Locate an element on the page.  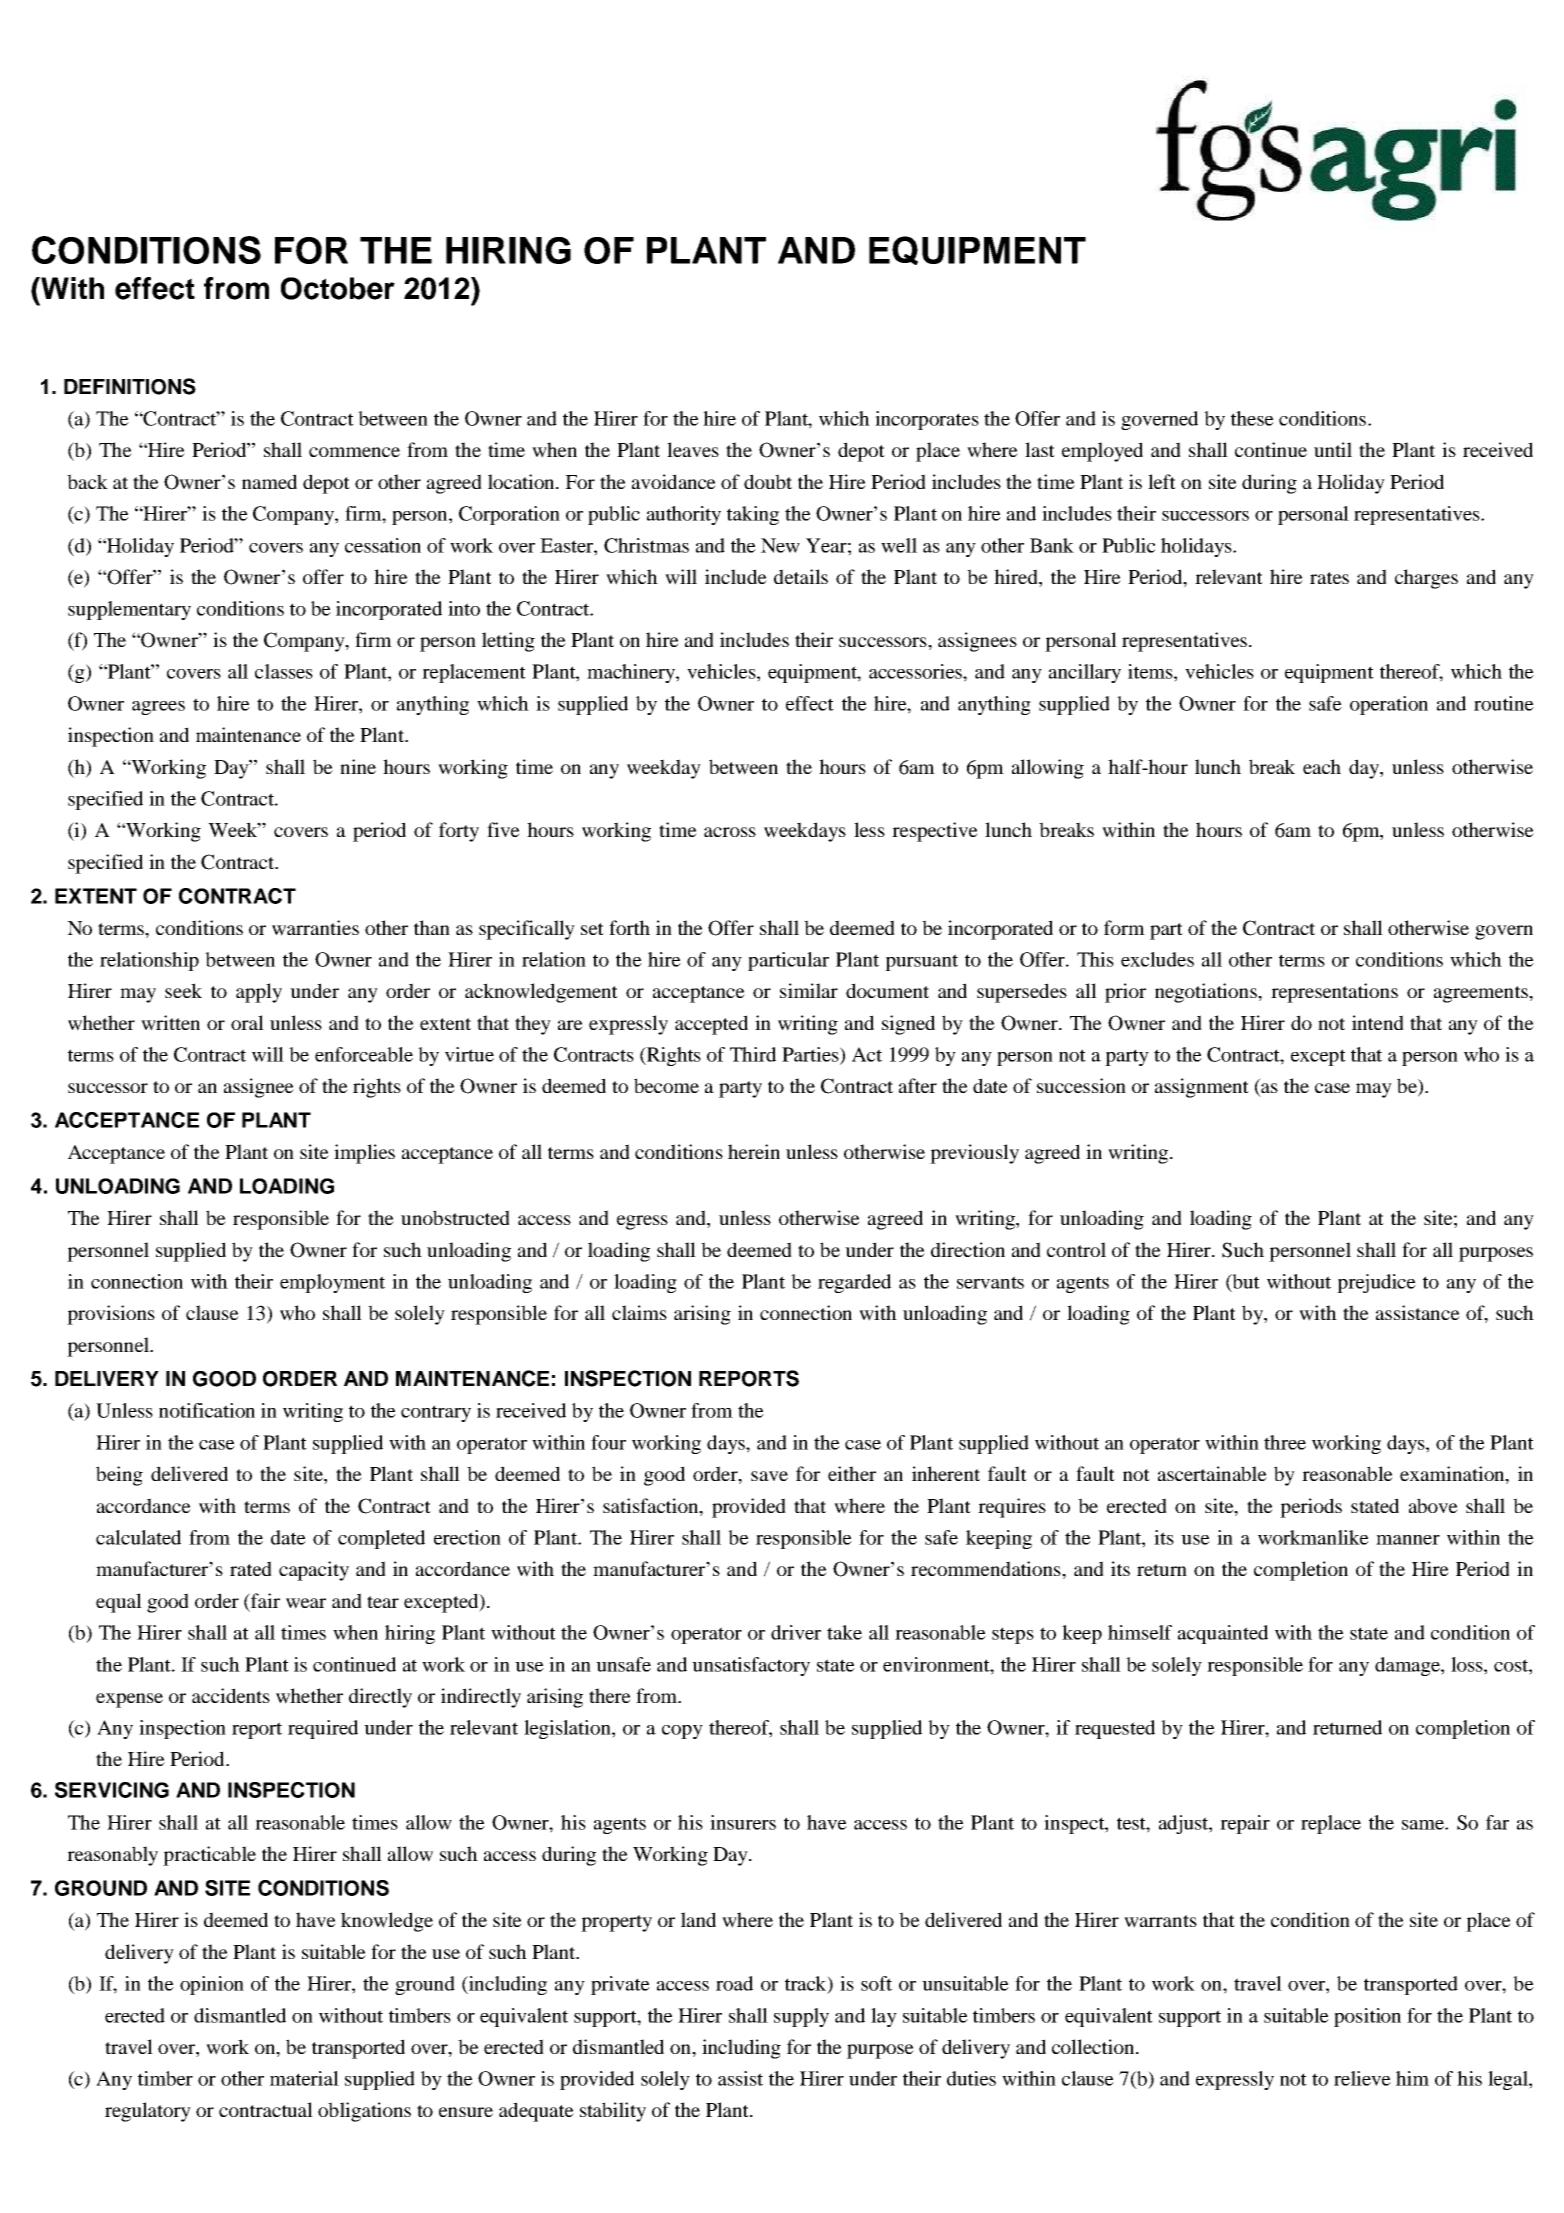
notification is located at coordinates (207, 1410).
